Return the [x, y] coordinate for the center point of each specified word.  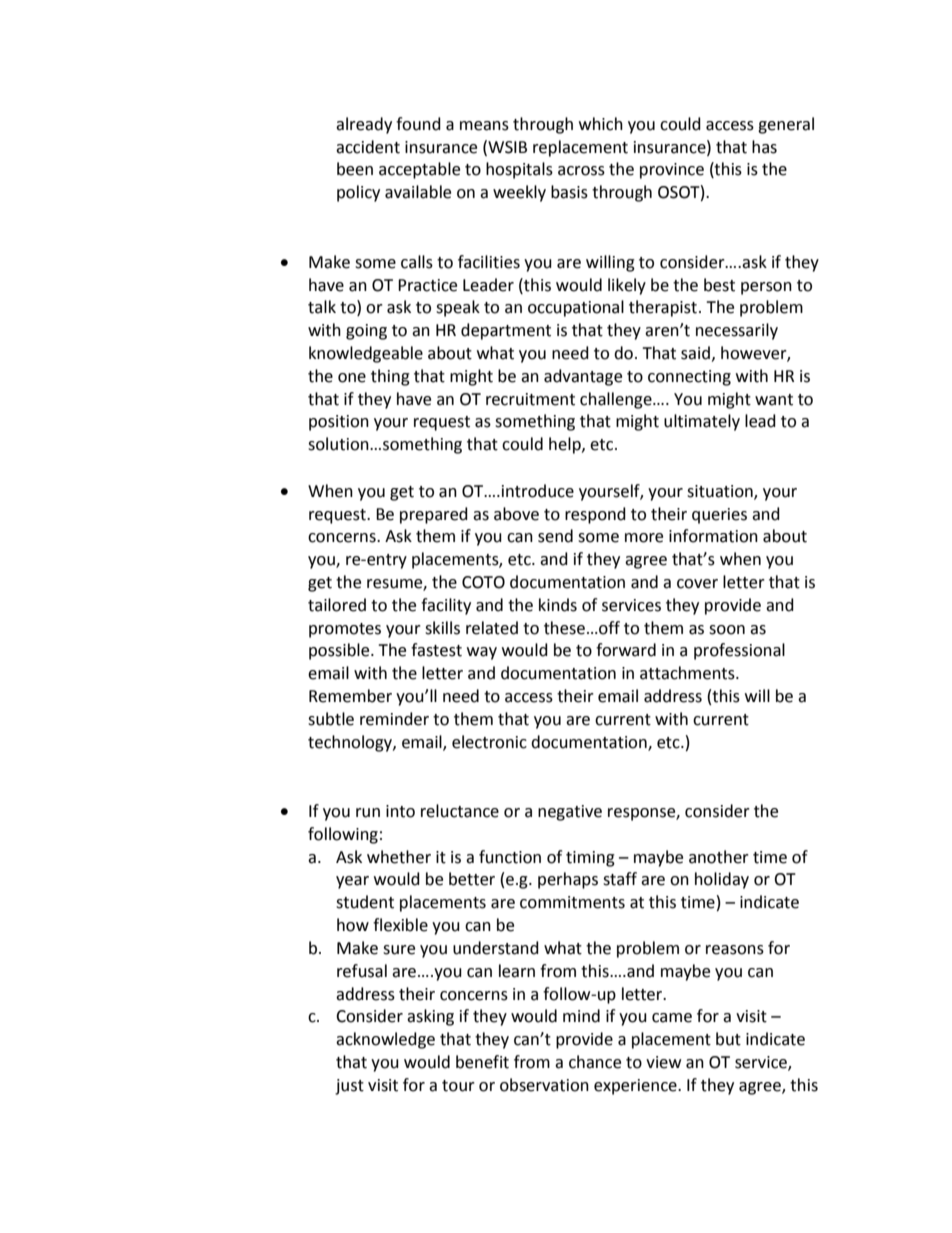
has [764, 147]
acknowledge [385, 1040]
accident [368, 147]
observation [544, 1085]
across [581, 171]
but [728, 1039]
